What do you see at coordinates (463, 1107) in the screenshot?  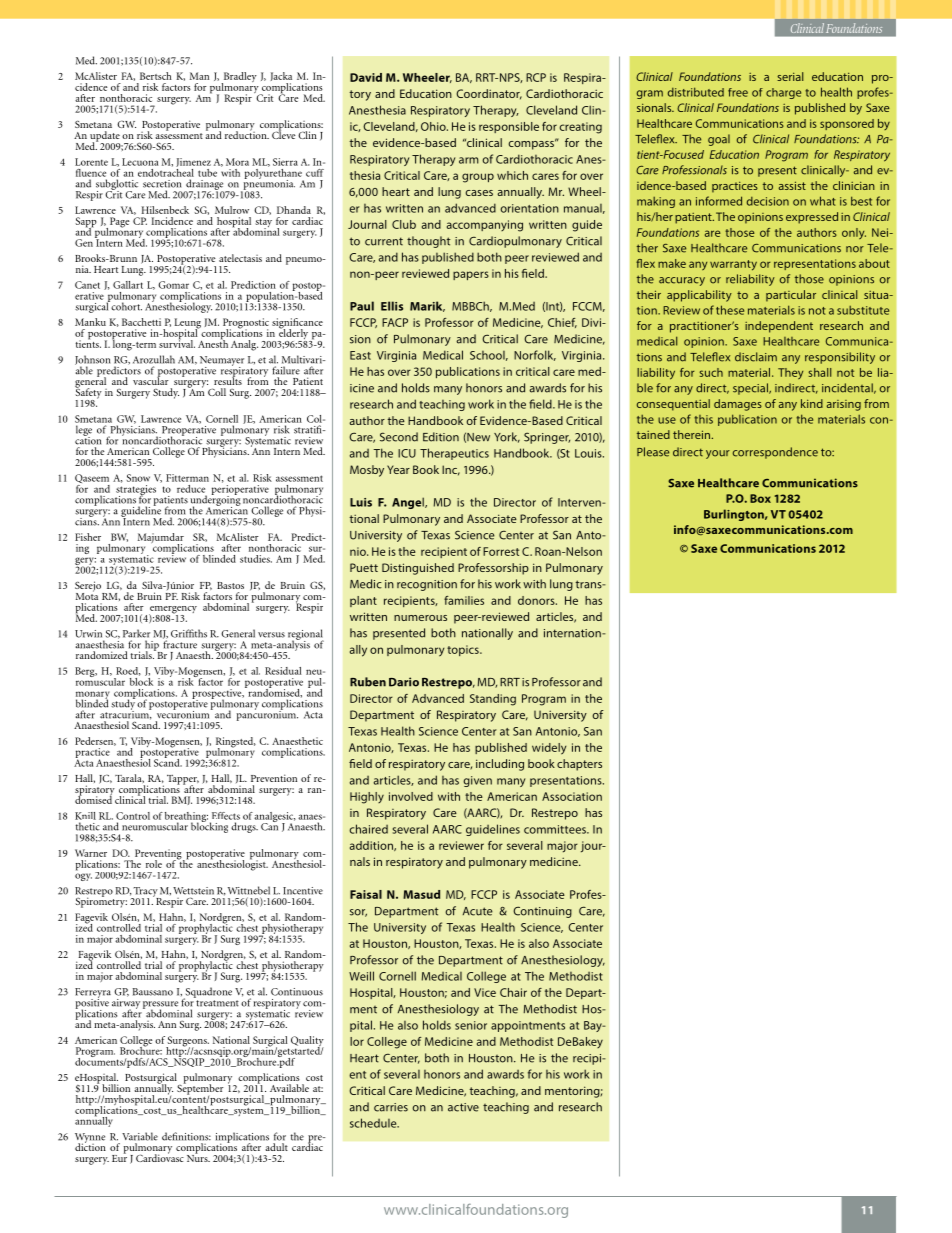 I see `active` at bounding box center [463, 1107].
